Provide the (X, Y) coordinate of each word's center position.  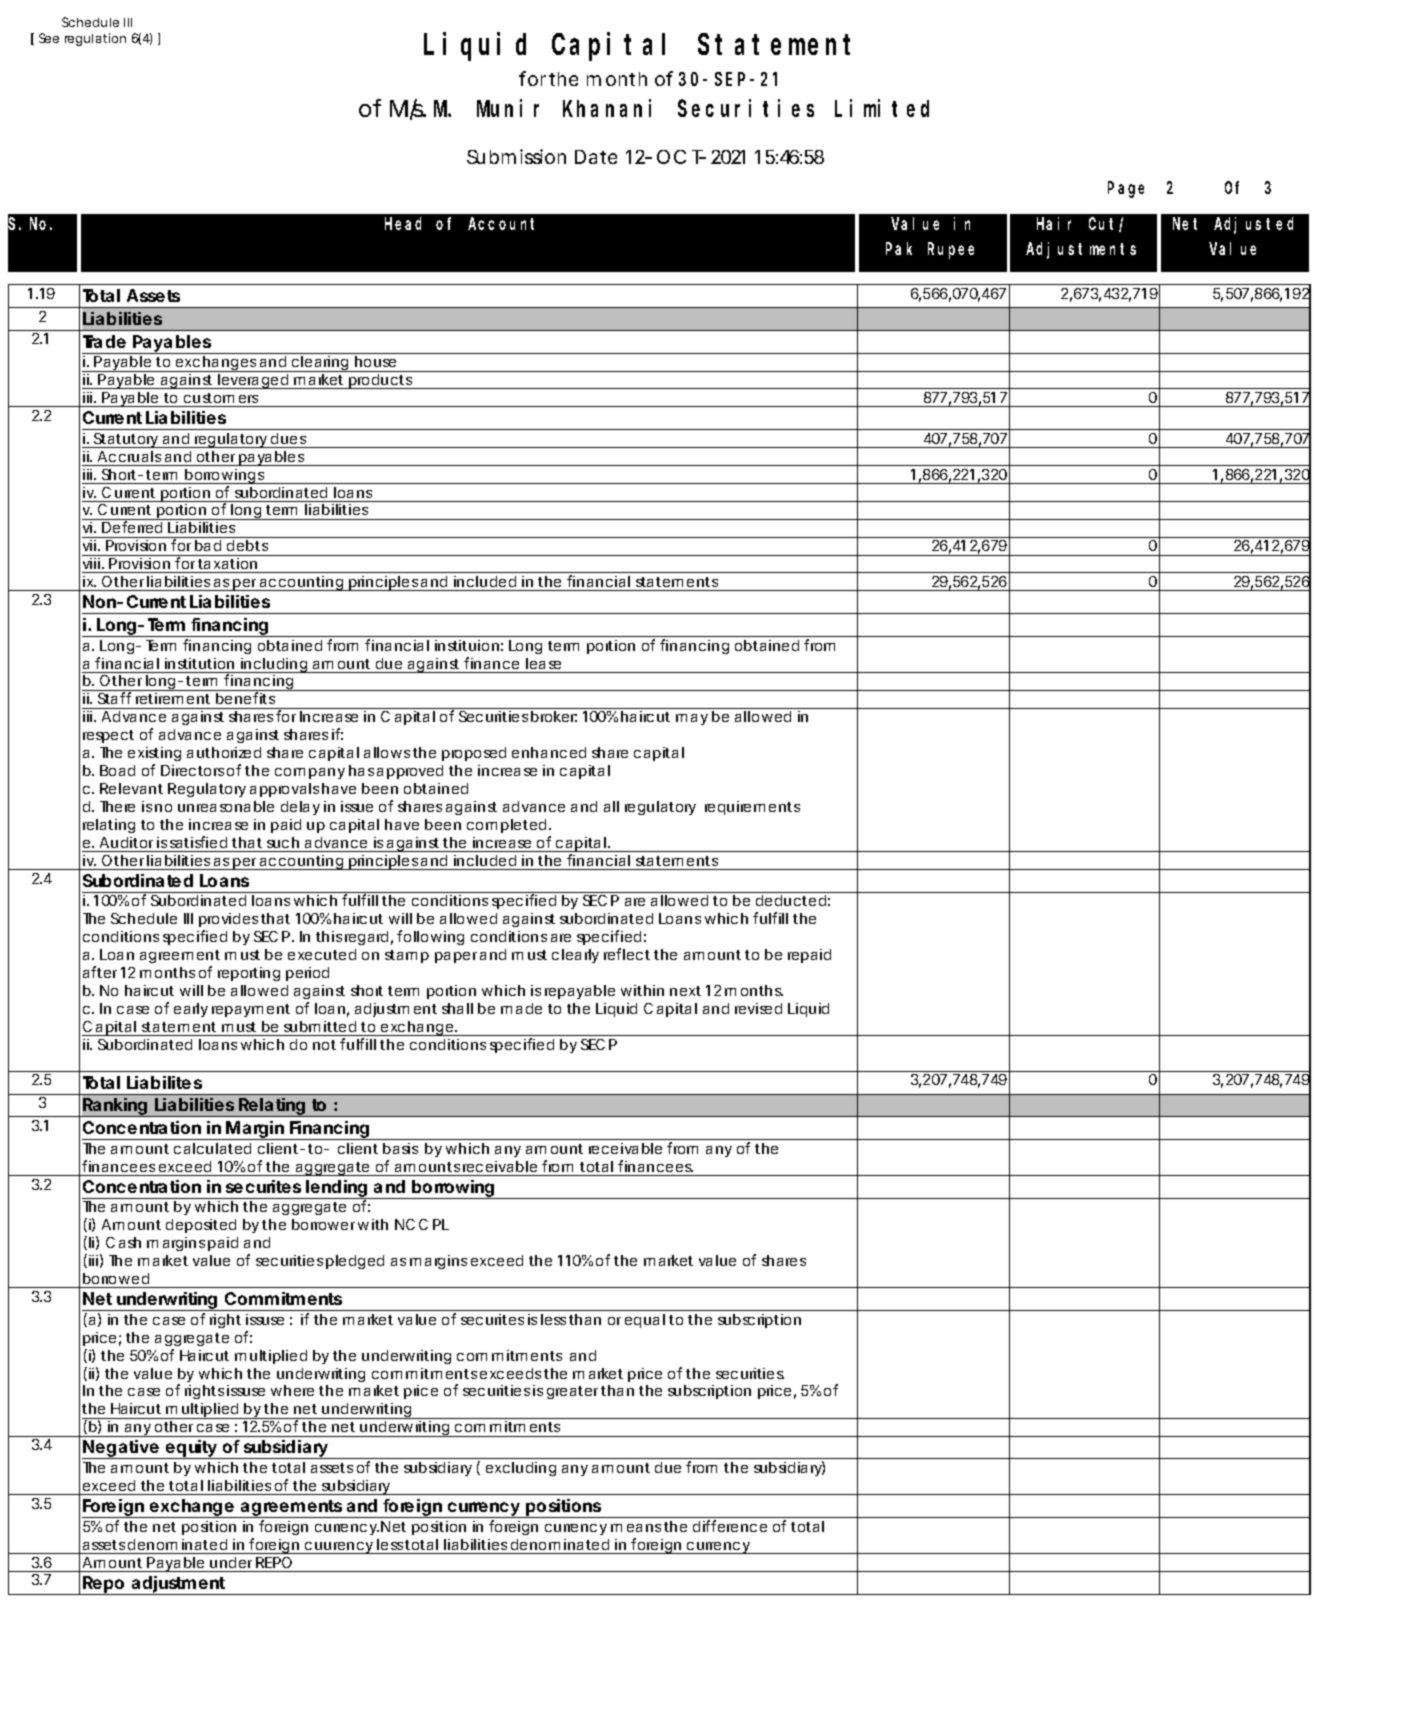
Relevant (131, 788)
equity (190, 1449)
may (692, 719)
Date (596, 157)
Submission (516, 156)
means (636, 1528)
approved (410, 772)
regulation (95, 39)
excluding (521, 1469)
